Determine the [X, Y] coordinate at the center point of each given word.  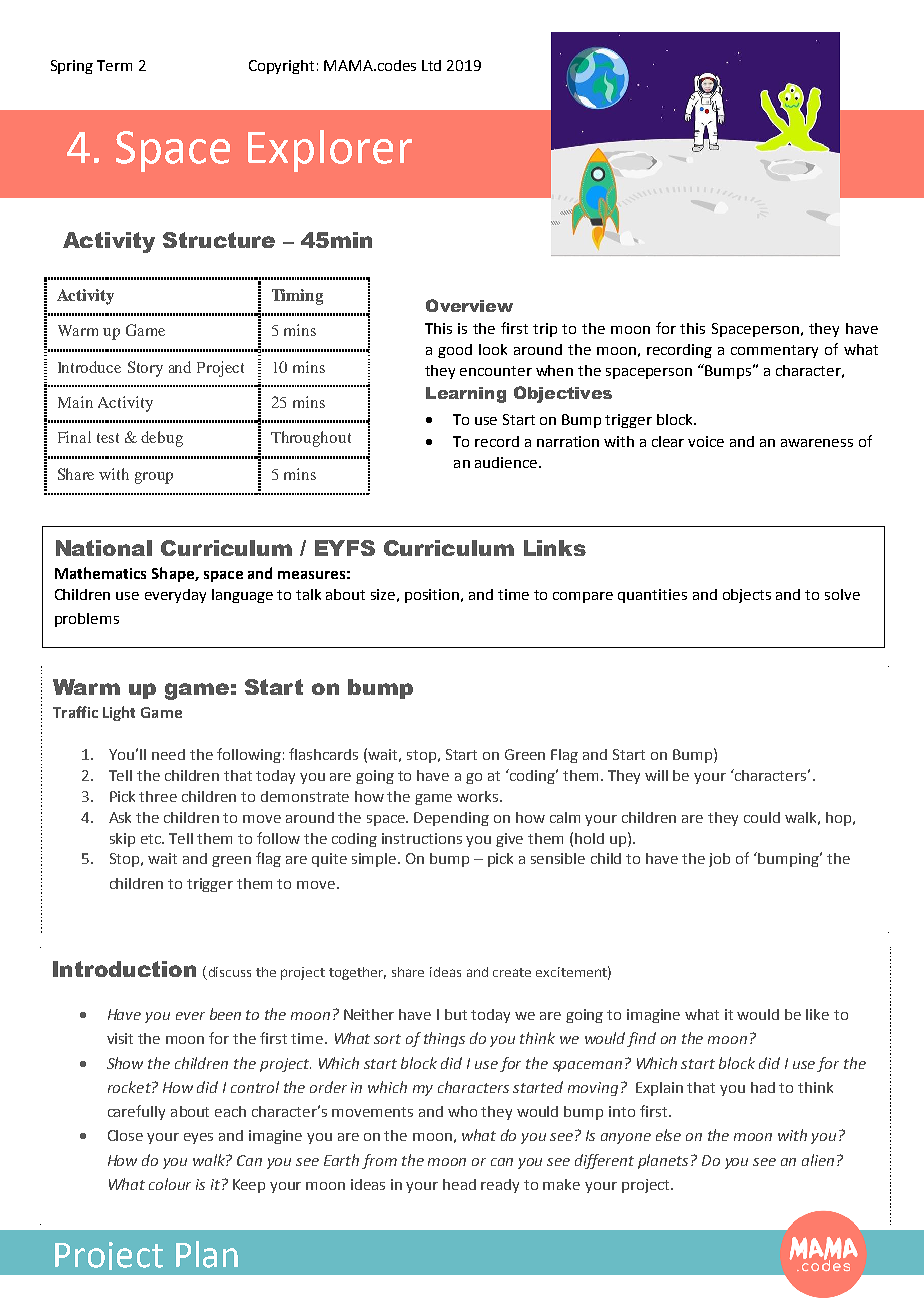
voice [706, 441]
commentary [774, 351]
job [719, 860]
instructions [422, 838]
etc [152, 839]
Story [145, 369]
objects [747, 596]
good [455, 351]
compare [583, 597]
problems [87, 620]
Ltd [431, 65]
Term [114, 65]
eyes [198, 1138]
